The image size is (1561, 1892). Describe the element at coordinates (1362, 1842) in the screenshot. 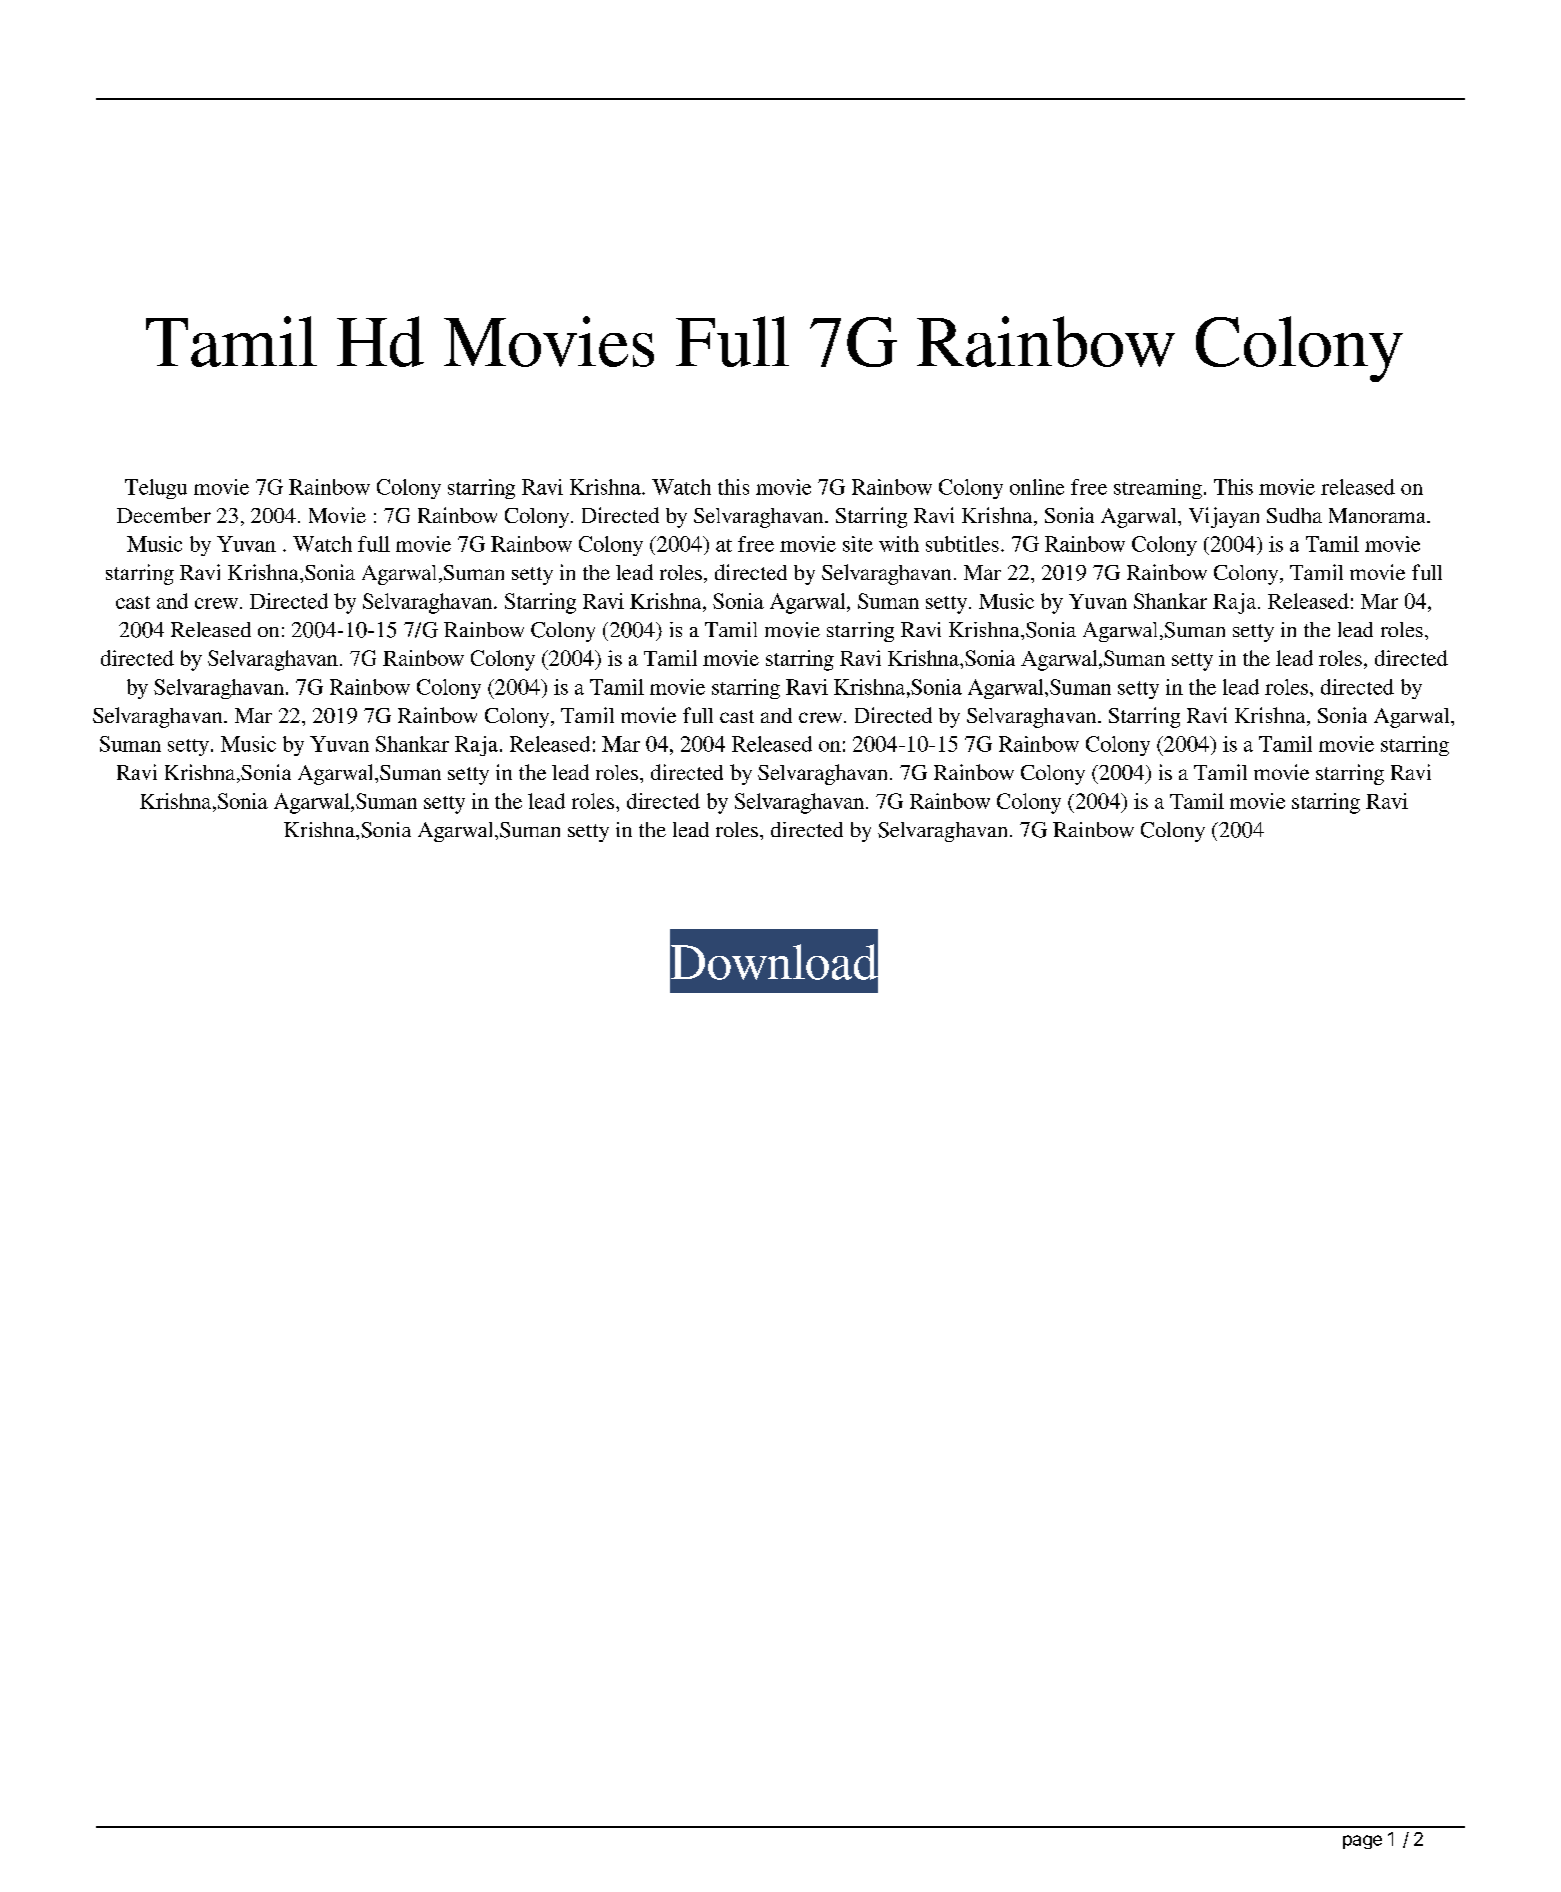

I see `page` at that location.
